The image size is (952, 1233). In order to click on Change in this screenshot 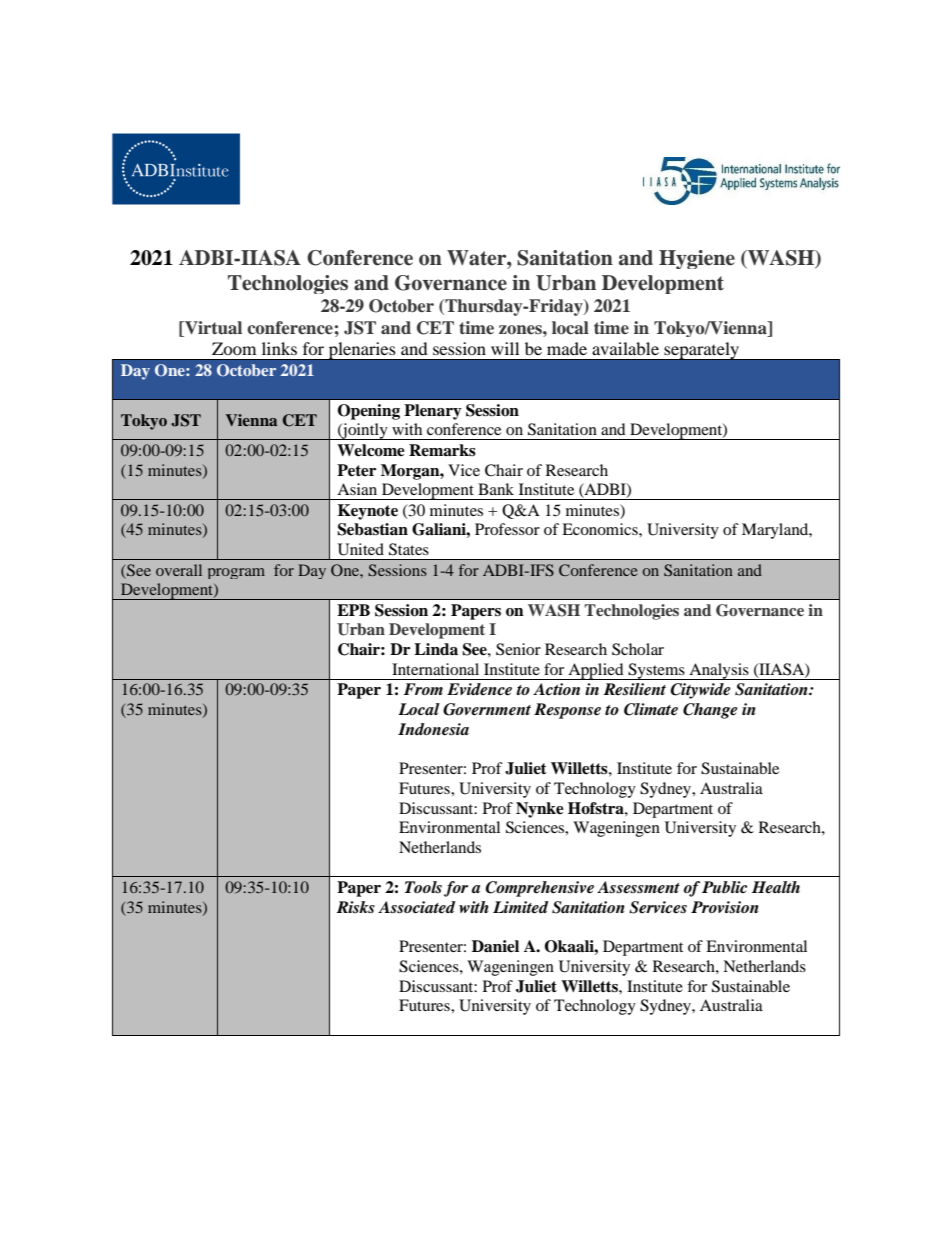, I will do `click(710, 711)`.
